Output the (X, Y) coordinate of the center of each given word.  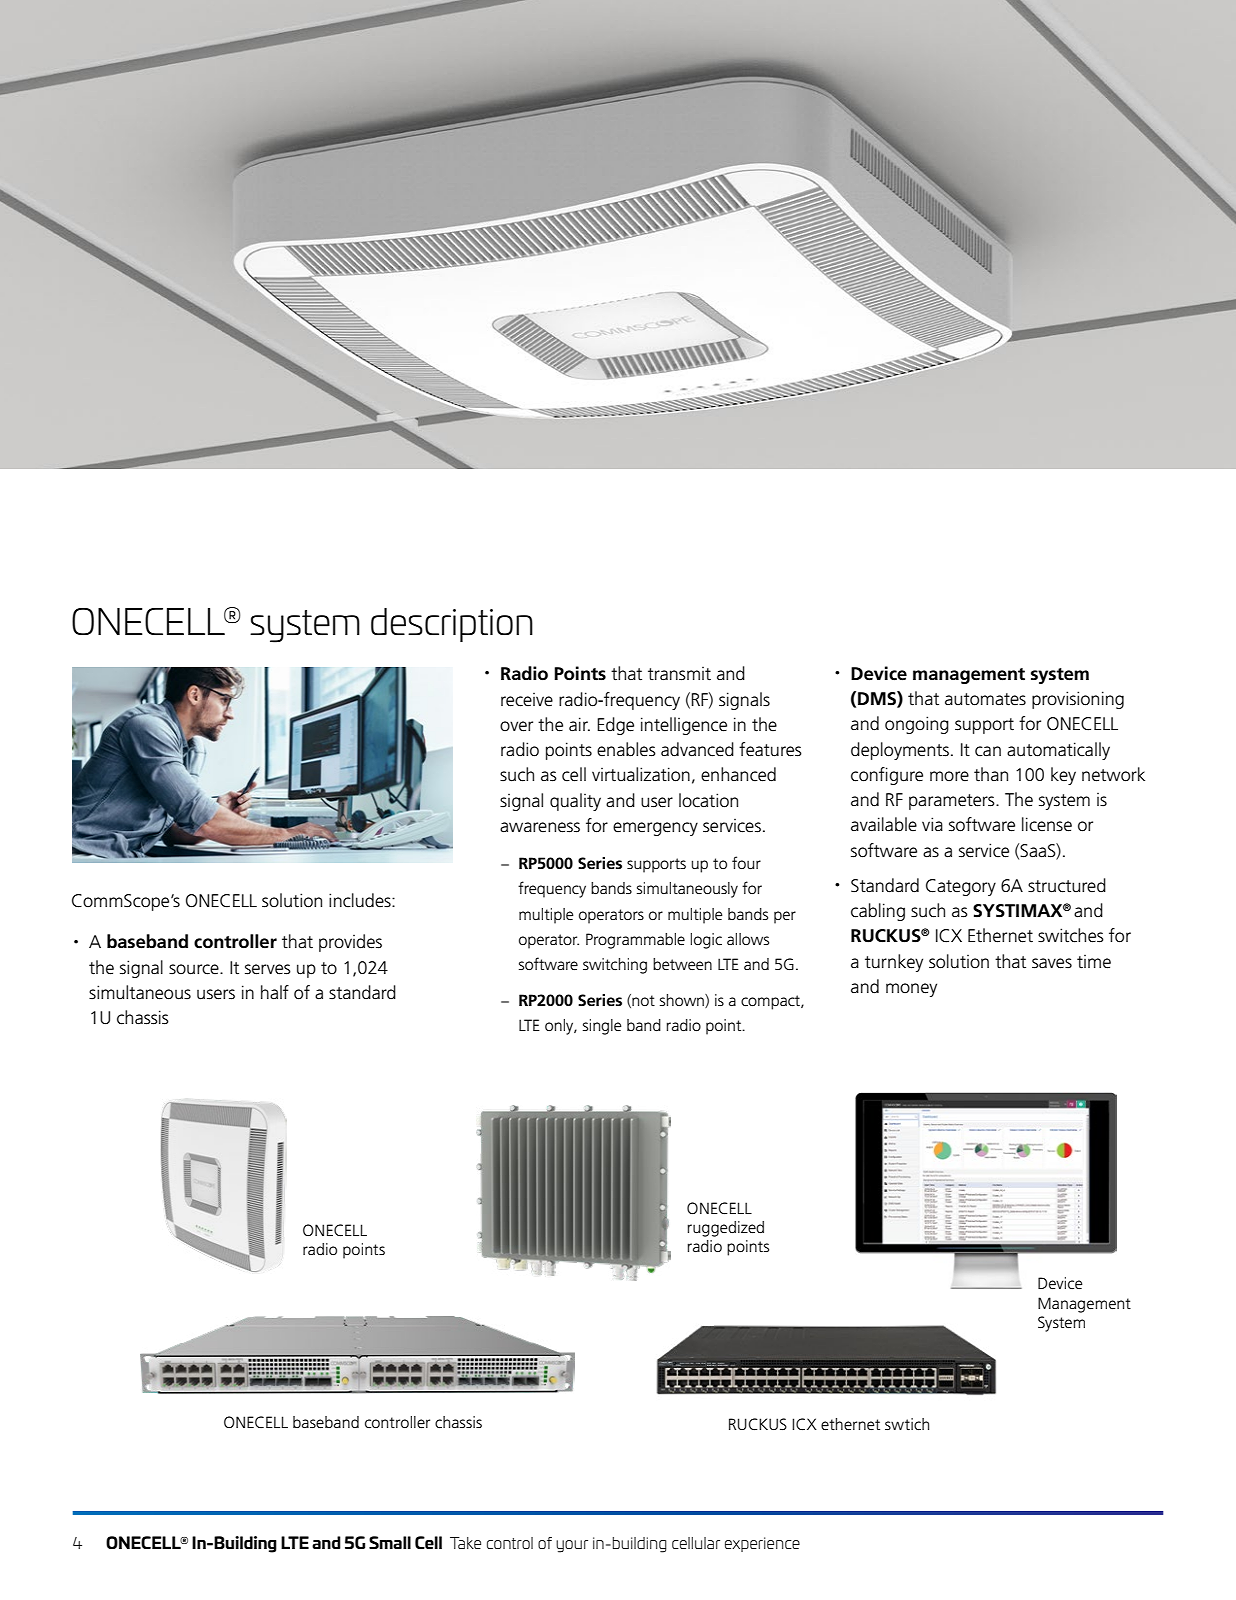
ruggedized (725, 1229)
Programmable (635, 941)
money (911, 990)
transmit (679, 674)
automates (985, 699)
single (602, 1027)
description (452, 625)
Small (390, 1542)
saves (1052, 963)
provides (350, 943)
